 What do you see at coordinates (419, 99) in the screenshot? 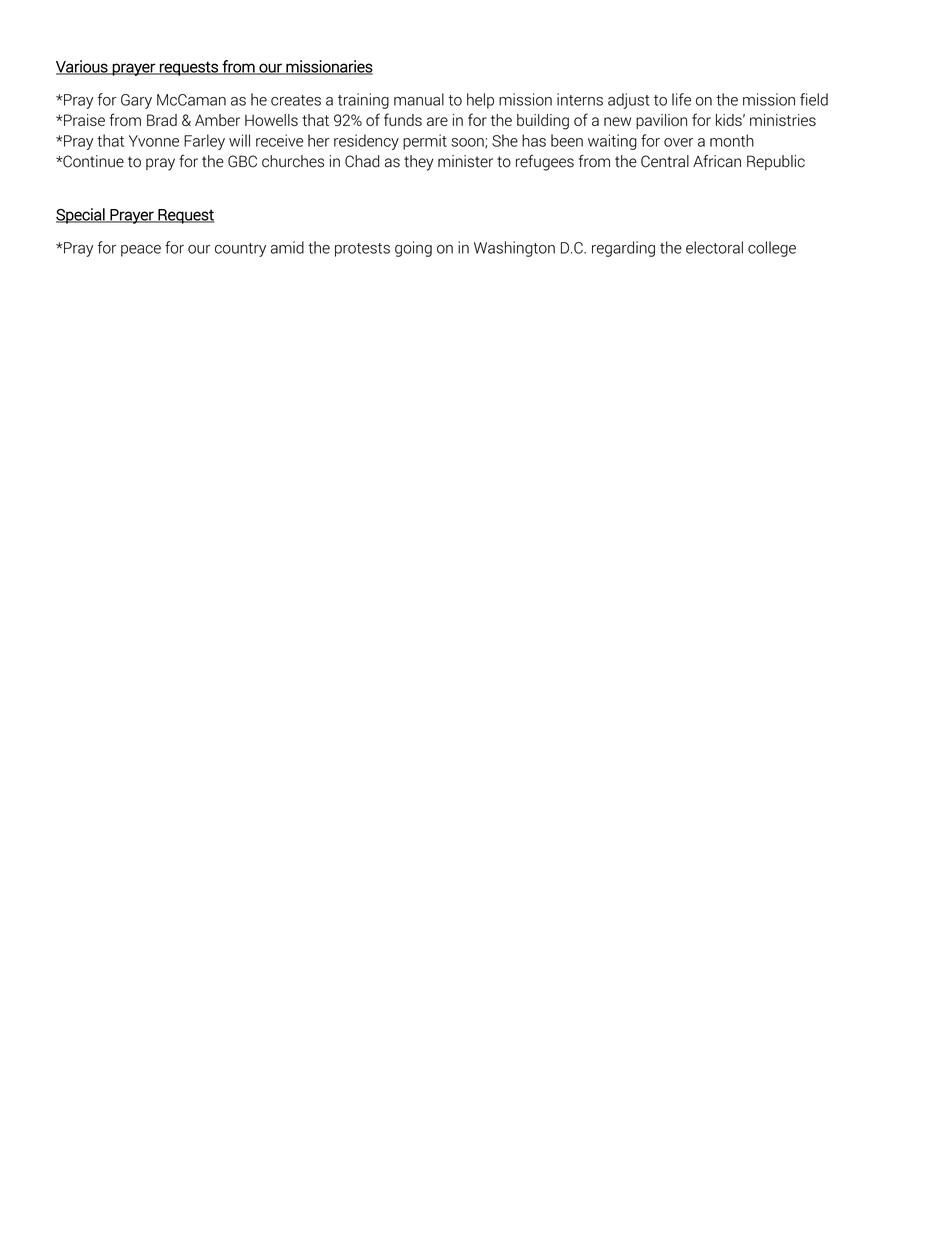
I see `manual` at bounding box center [419, 99].
